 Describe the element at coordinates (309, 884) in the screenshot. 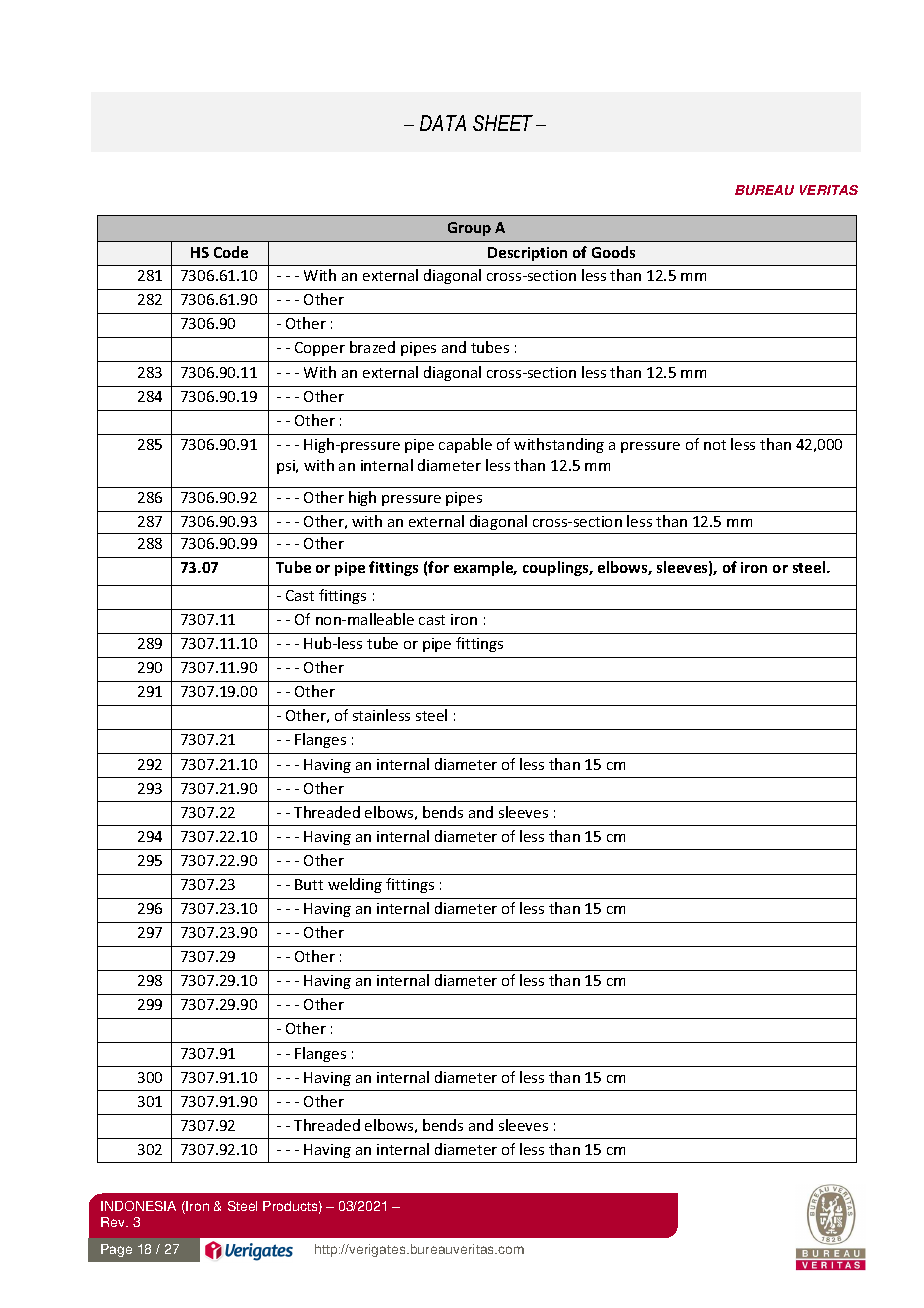

I see `Butt` at that location.
